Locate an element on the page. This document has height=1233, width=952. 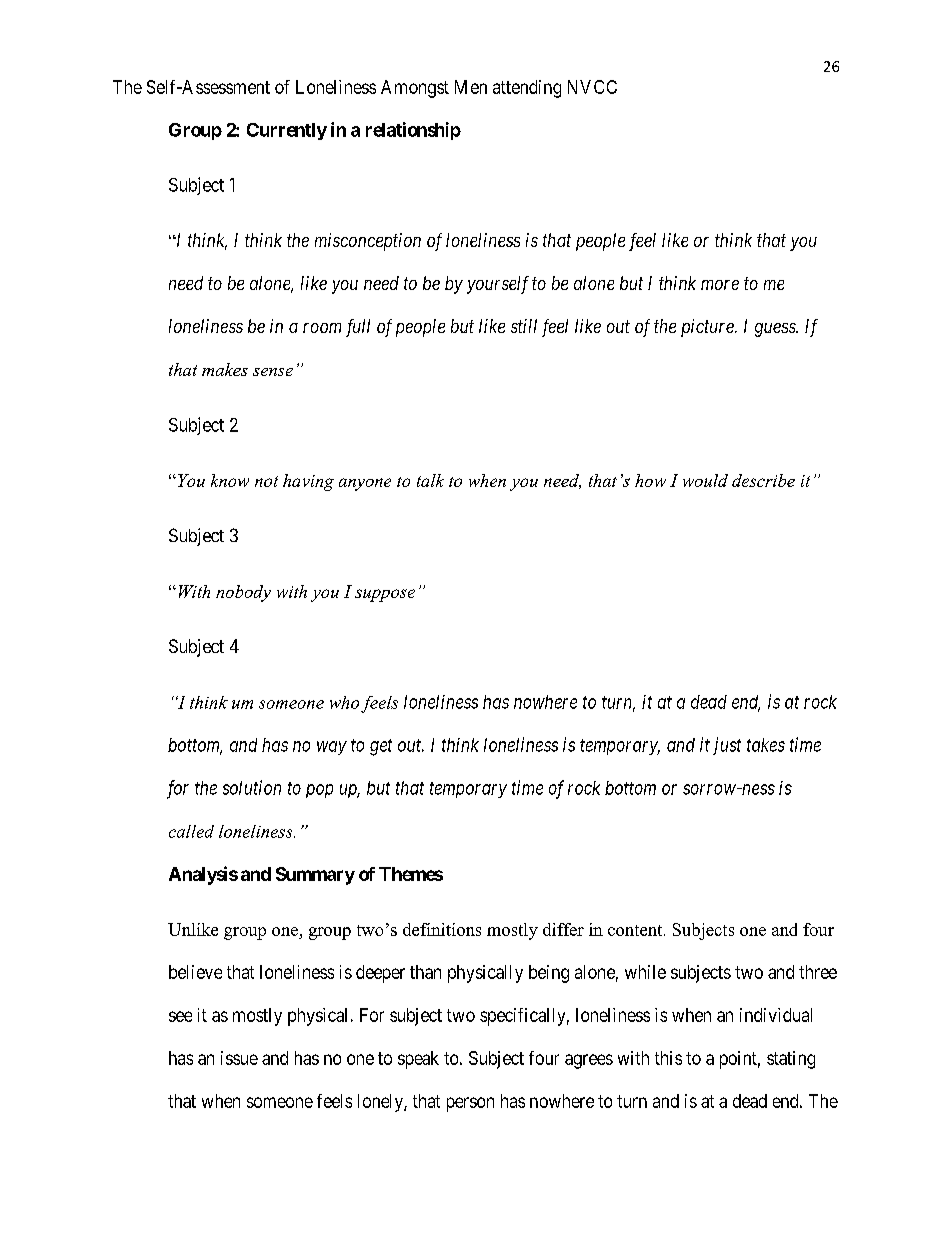
solution is located at coordinates (252, 787).
